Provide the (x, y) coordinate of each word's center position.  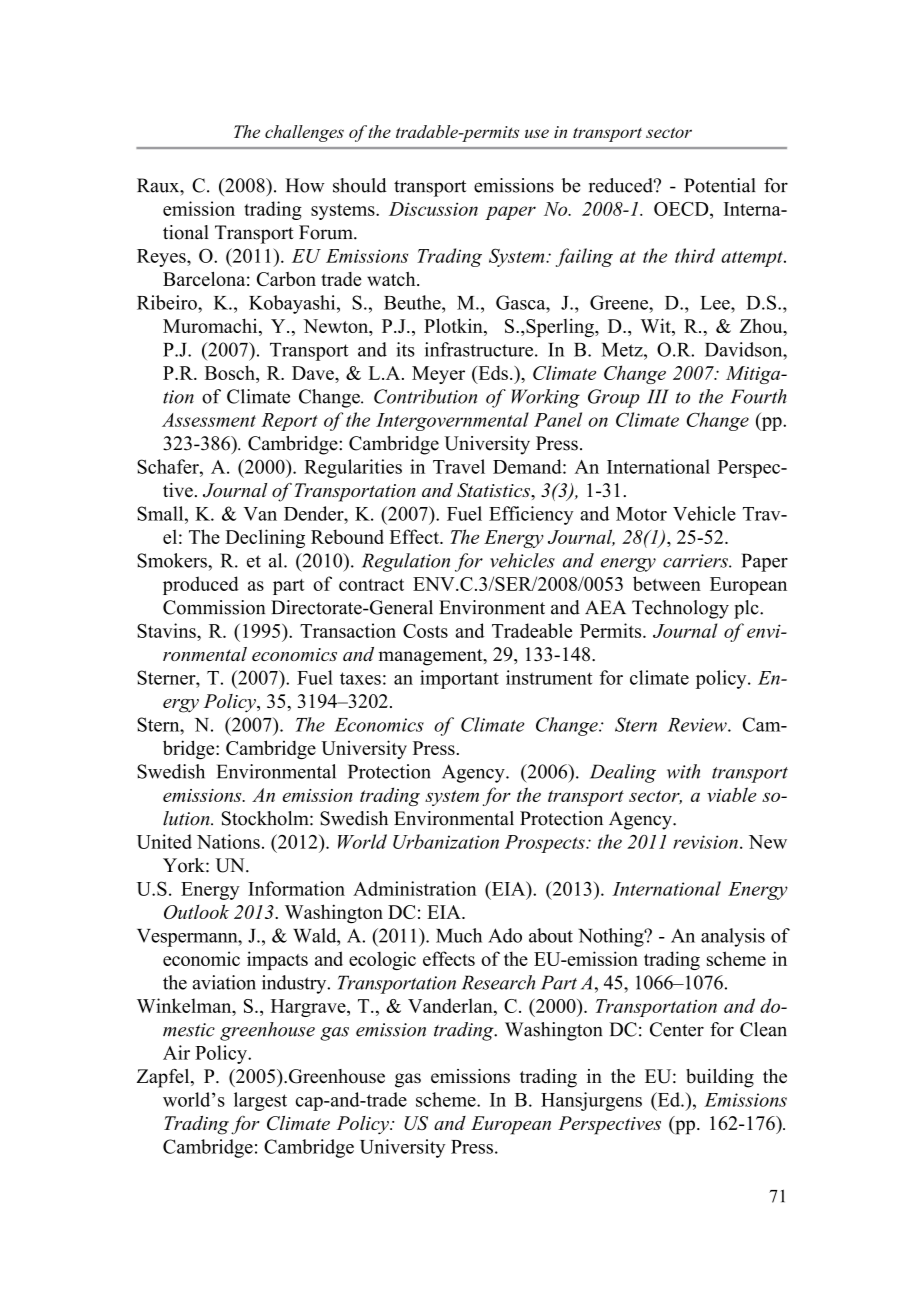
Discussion (433, 209)
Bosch (231, 372)
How (304, 185)
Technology (680, 609)
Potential (720, 185)
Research (498, 982)
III (658, 396)
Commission (214, 607)
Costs (425, 631)
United (164, 841)
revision (705, 842)
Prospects (546, 844)
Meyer (438, 375)
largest (260, 1101)
